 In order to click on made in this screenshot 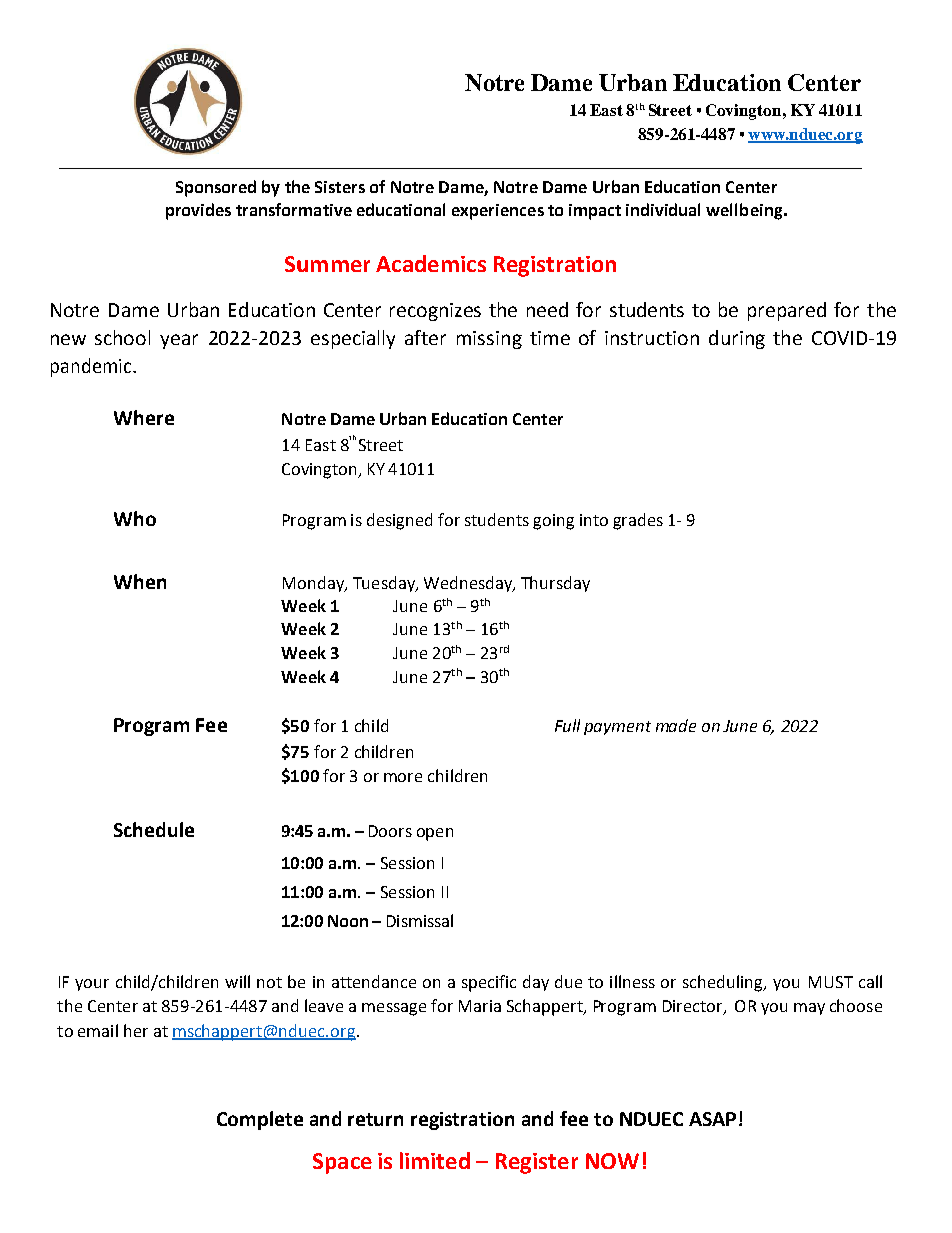, I will do `click(676, 725)`.
